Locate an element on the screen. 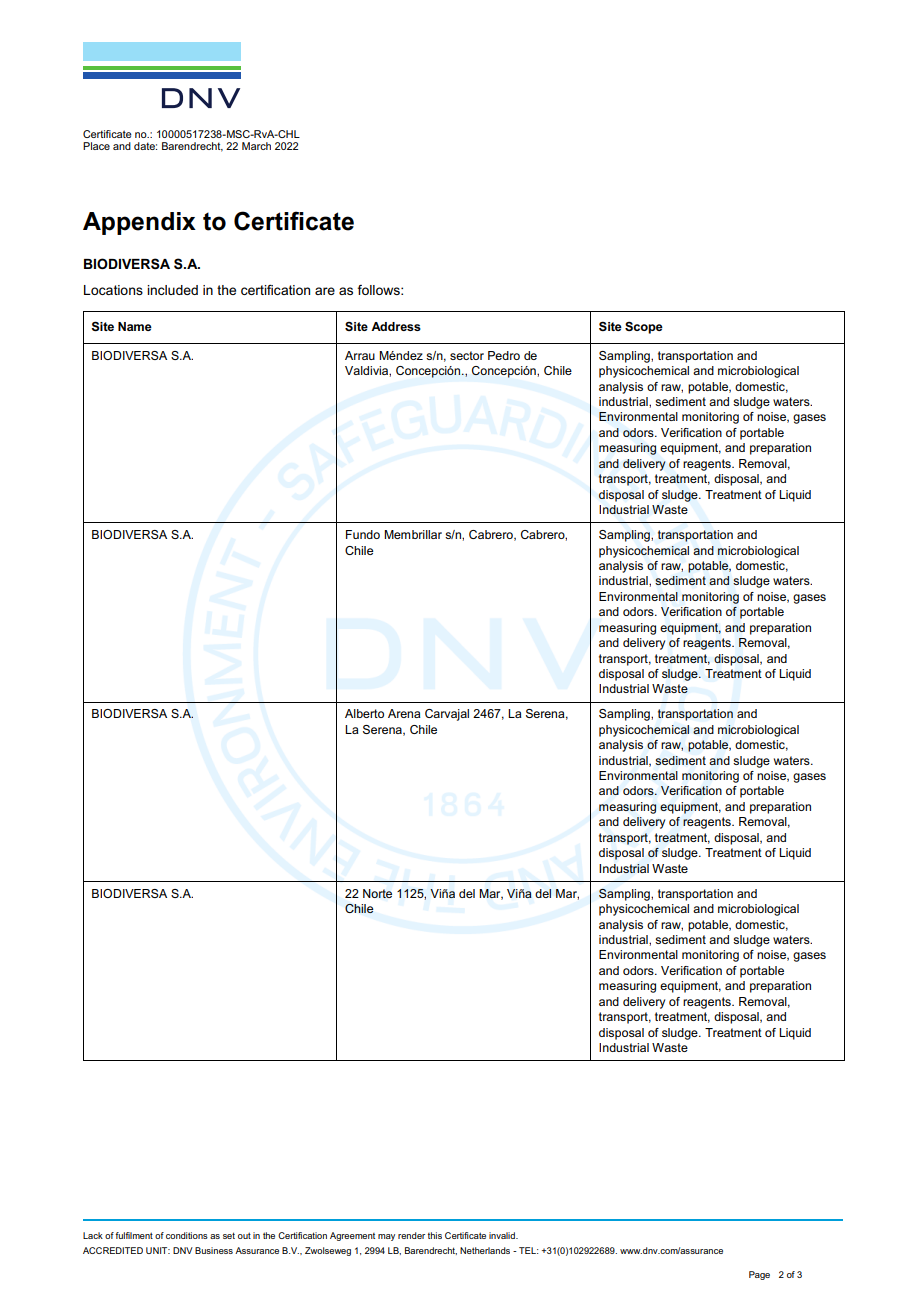  March is located at coordinates (256, 146).
